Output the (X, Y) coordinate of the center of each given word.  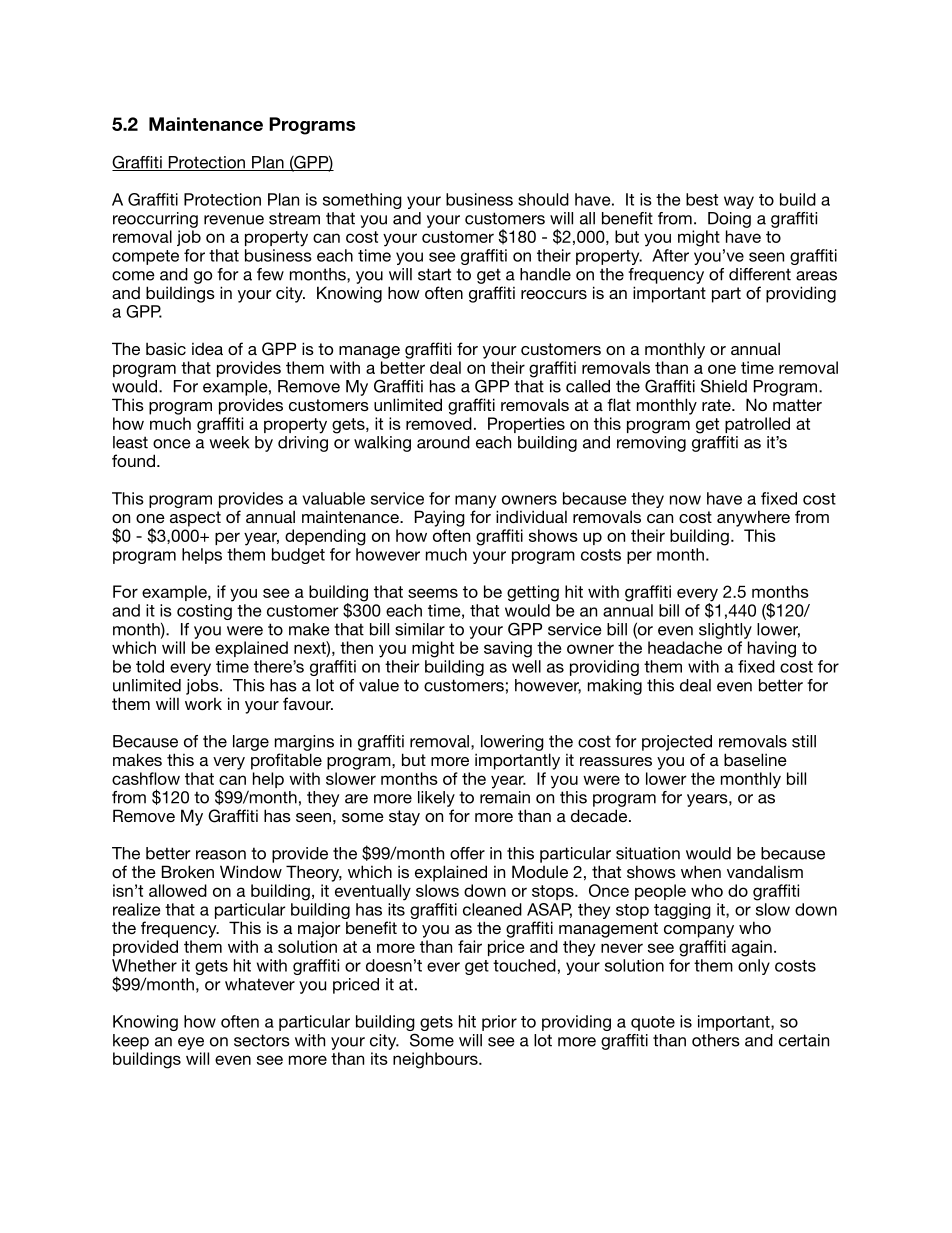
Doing (729, 220)
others (716, 1040)
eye (191, 1043)
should (543, 199)
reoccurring (155, 220)
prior (499, 1023)
